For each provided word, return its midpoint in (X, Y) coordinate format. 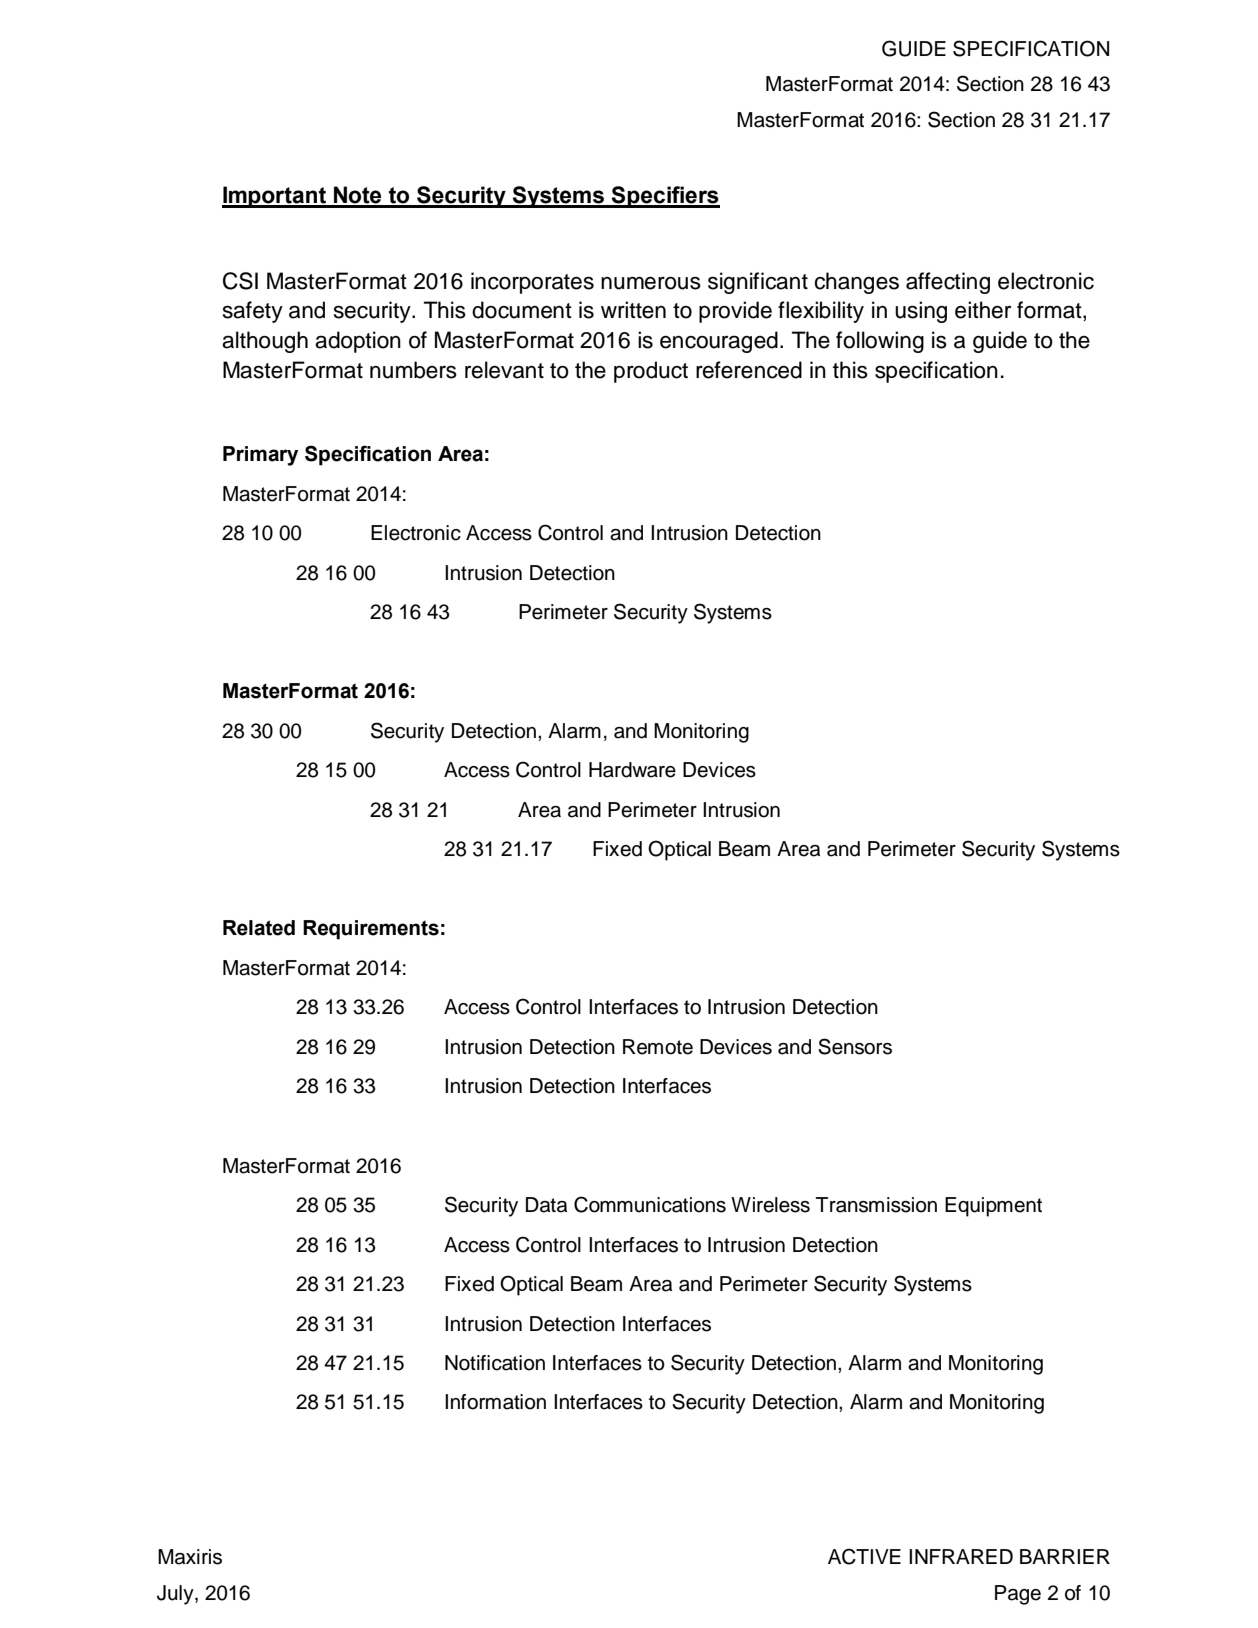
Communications (650, 1204)
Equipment (993, 1207)
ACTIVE (864, 1556)
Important (275, 197)
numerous (651, 283)
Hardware (632, 770)
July (176, 1595)
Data (546, 1205)
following (880, 342)
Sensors (855, 1046)
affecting (948, 283)
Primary (260, 456)
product (651, 372)
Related (259, 928)
